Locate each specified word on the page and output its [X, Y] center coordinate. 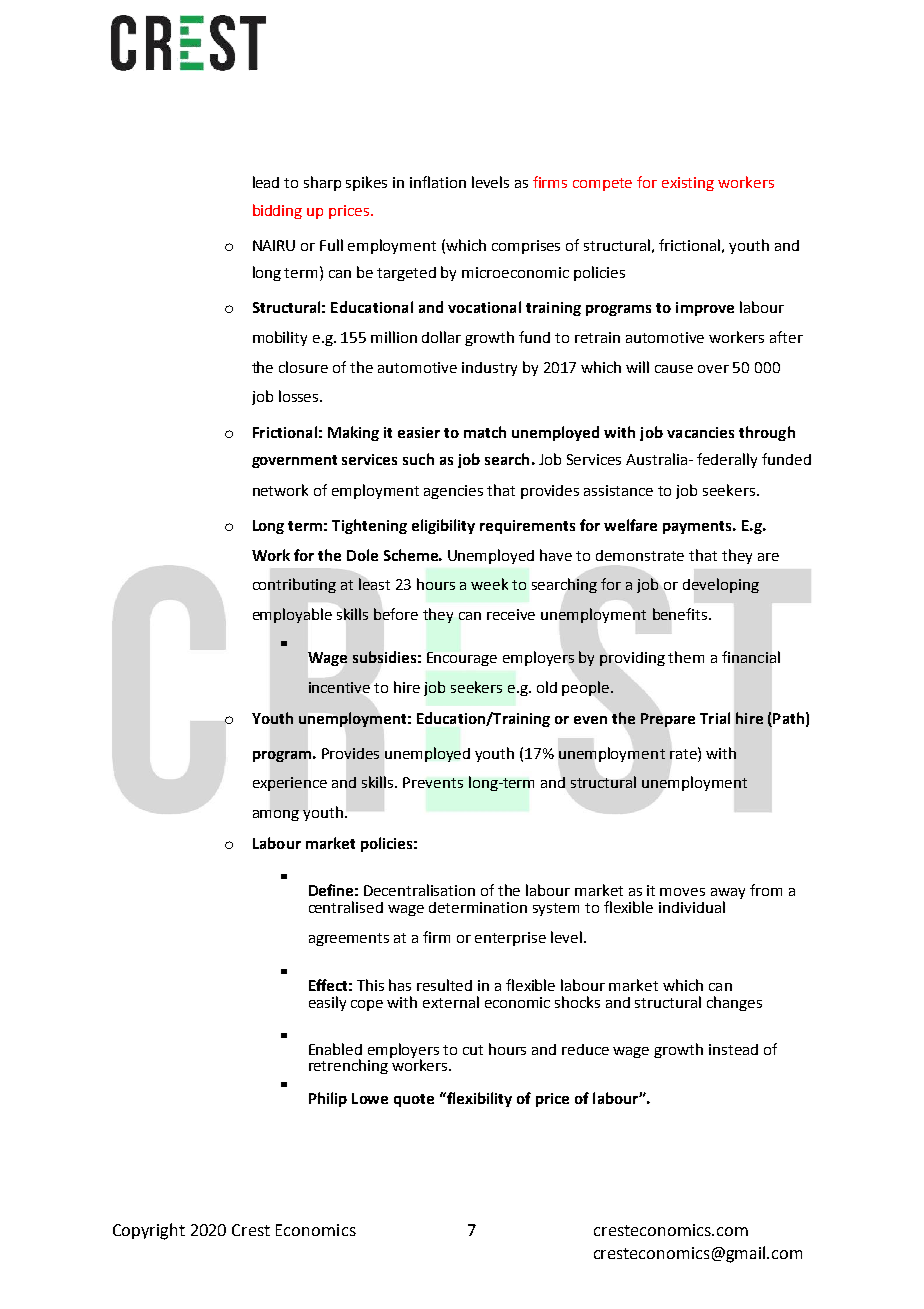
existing [688, 184]
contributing [294, 585]
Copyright [149, 1231]
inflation [438, 182]
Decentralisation [419, 890]
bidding [277, 211]
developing [721, 585]
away [728, 895]
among [276, 815]
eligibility [443, 526]
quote [414, 1100]
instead [733, 1049]
